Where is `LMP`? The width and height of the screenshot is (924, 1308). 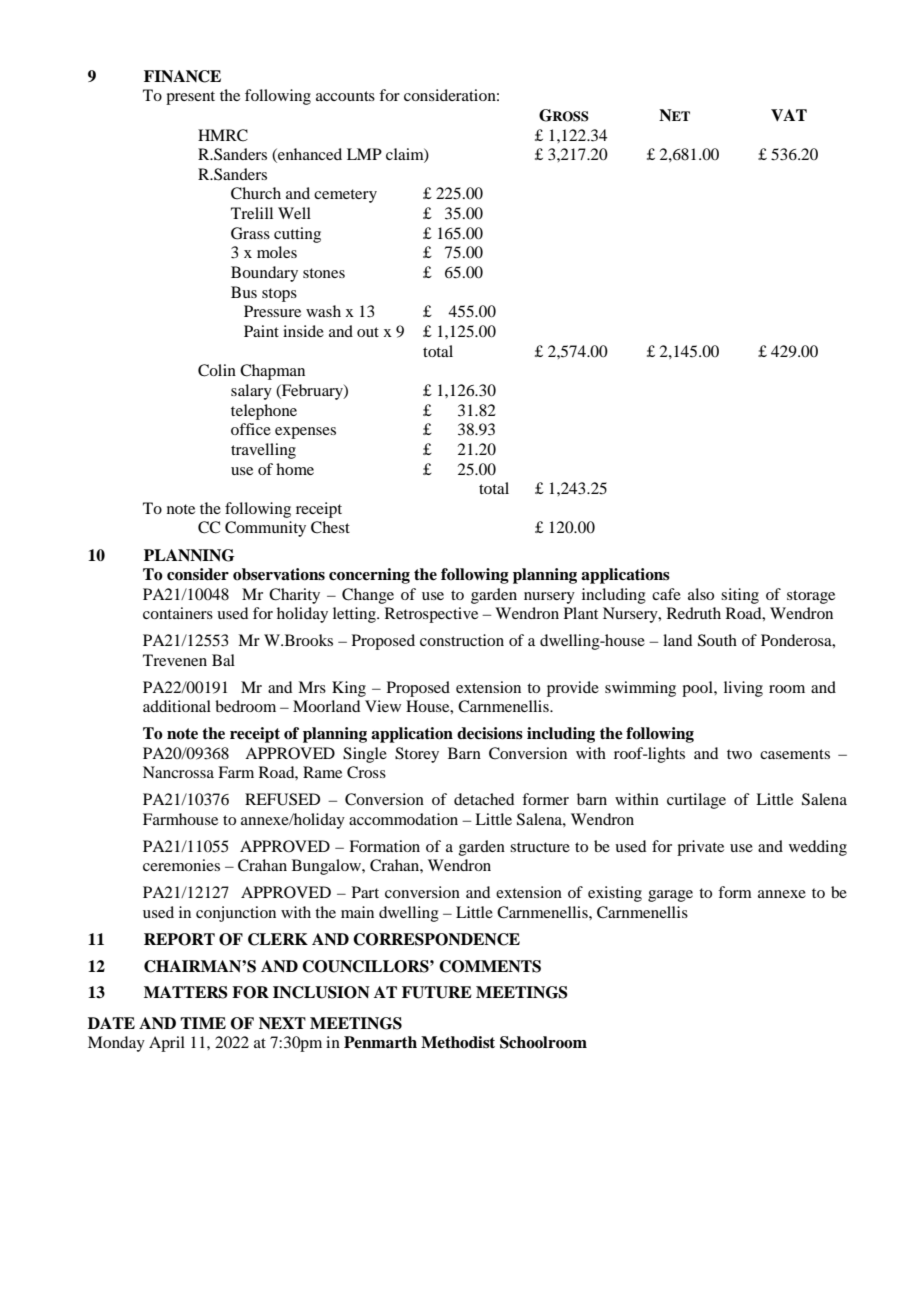
LMP is located at coordinates (364, 154).
